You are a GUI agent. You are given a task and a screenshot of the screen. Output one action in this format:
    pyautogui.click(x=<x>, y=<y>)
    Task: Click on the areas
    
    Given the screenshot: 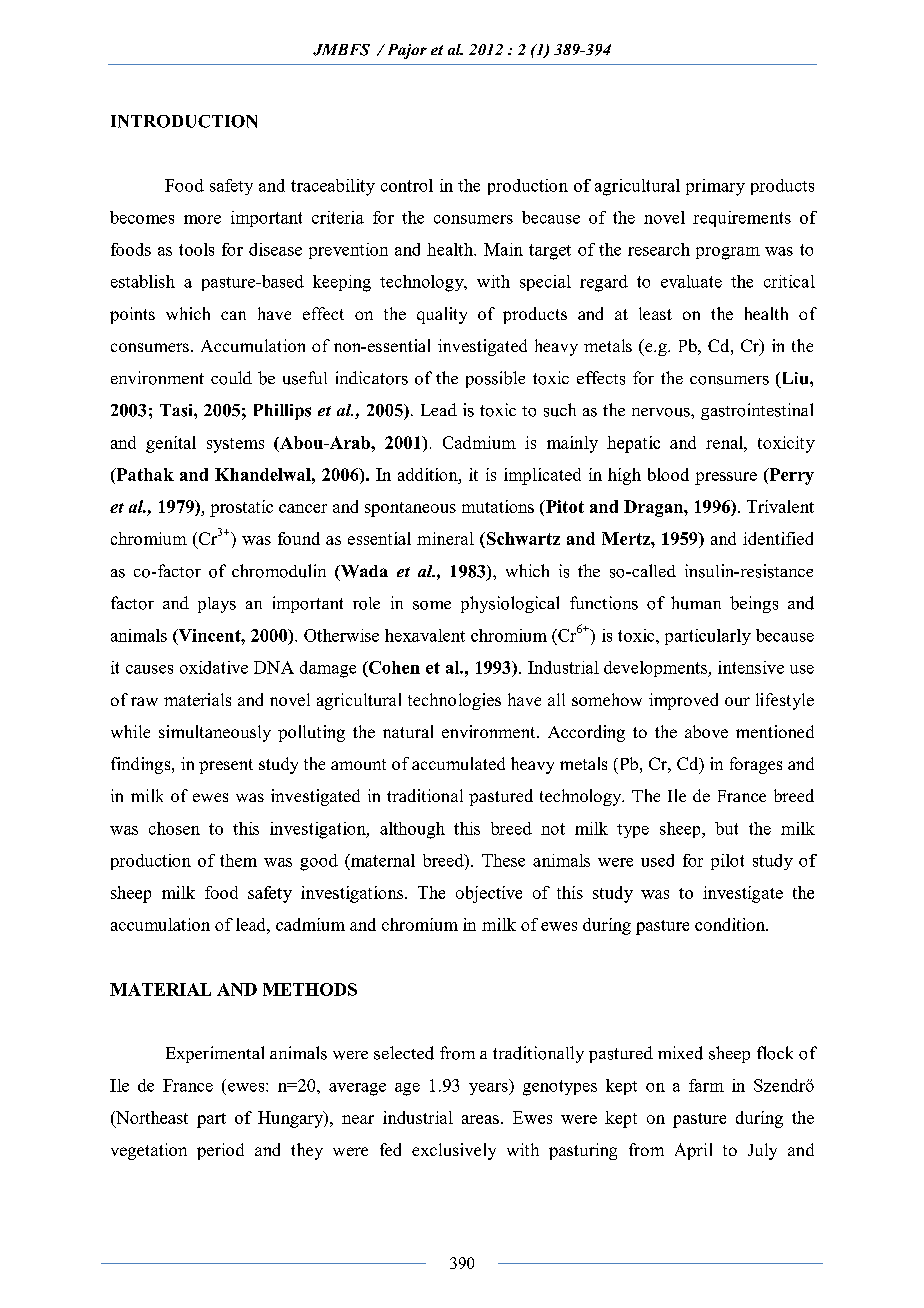 What is the action you would take?
    pyautogui.click(x=480, y=1119)
